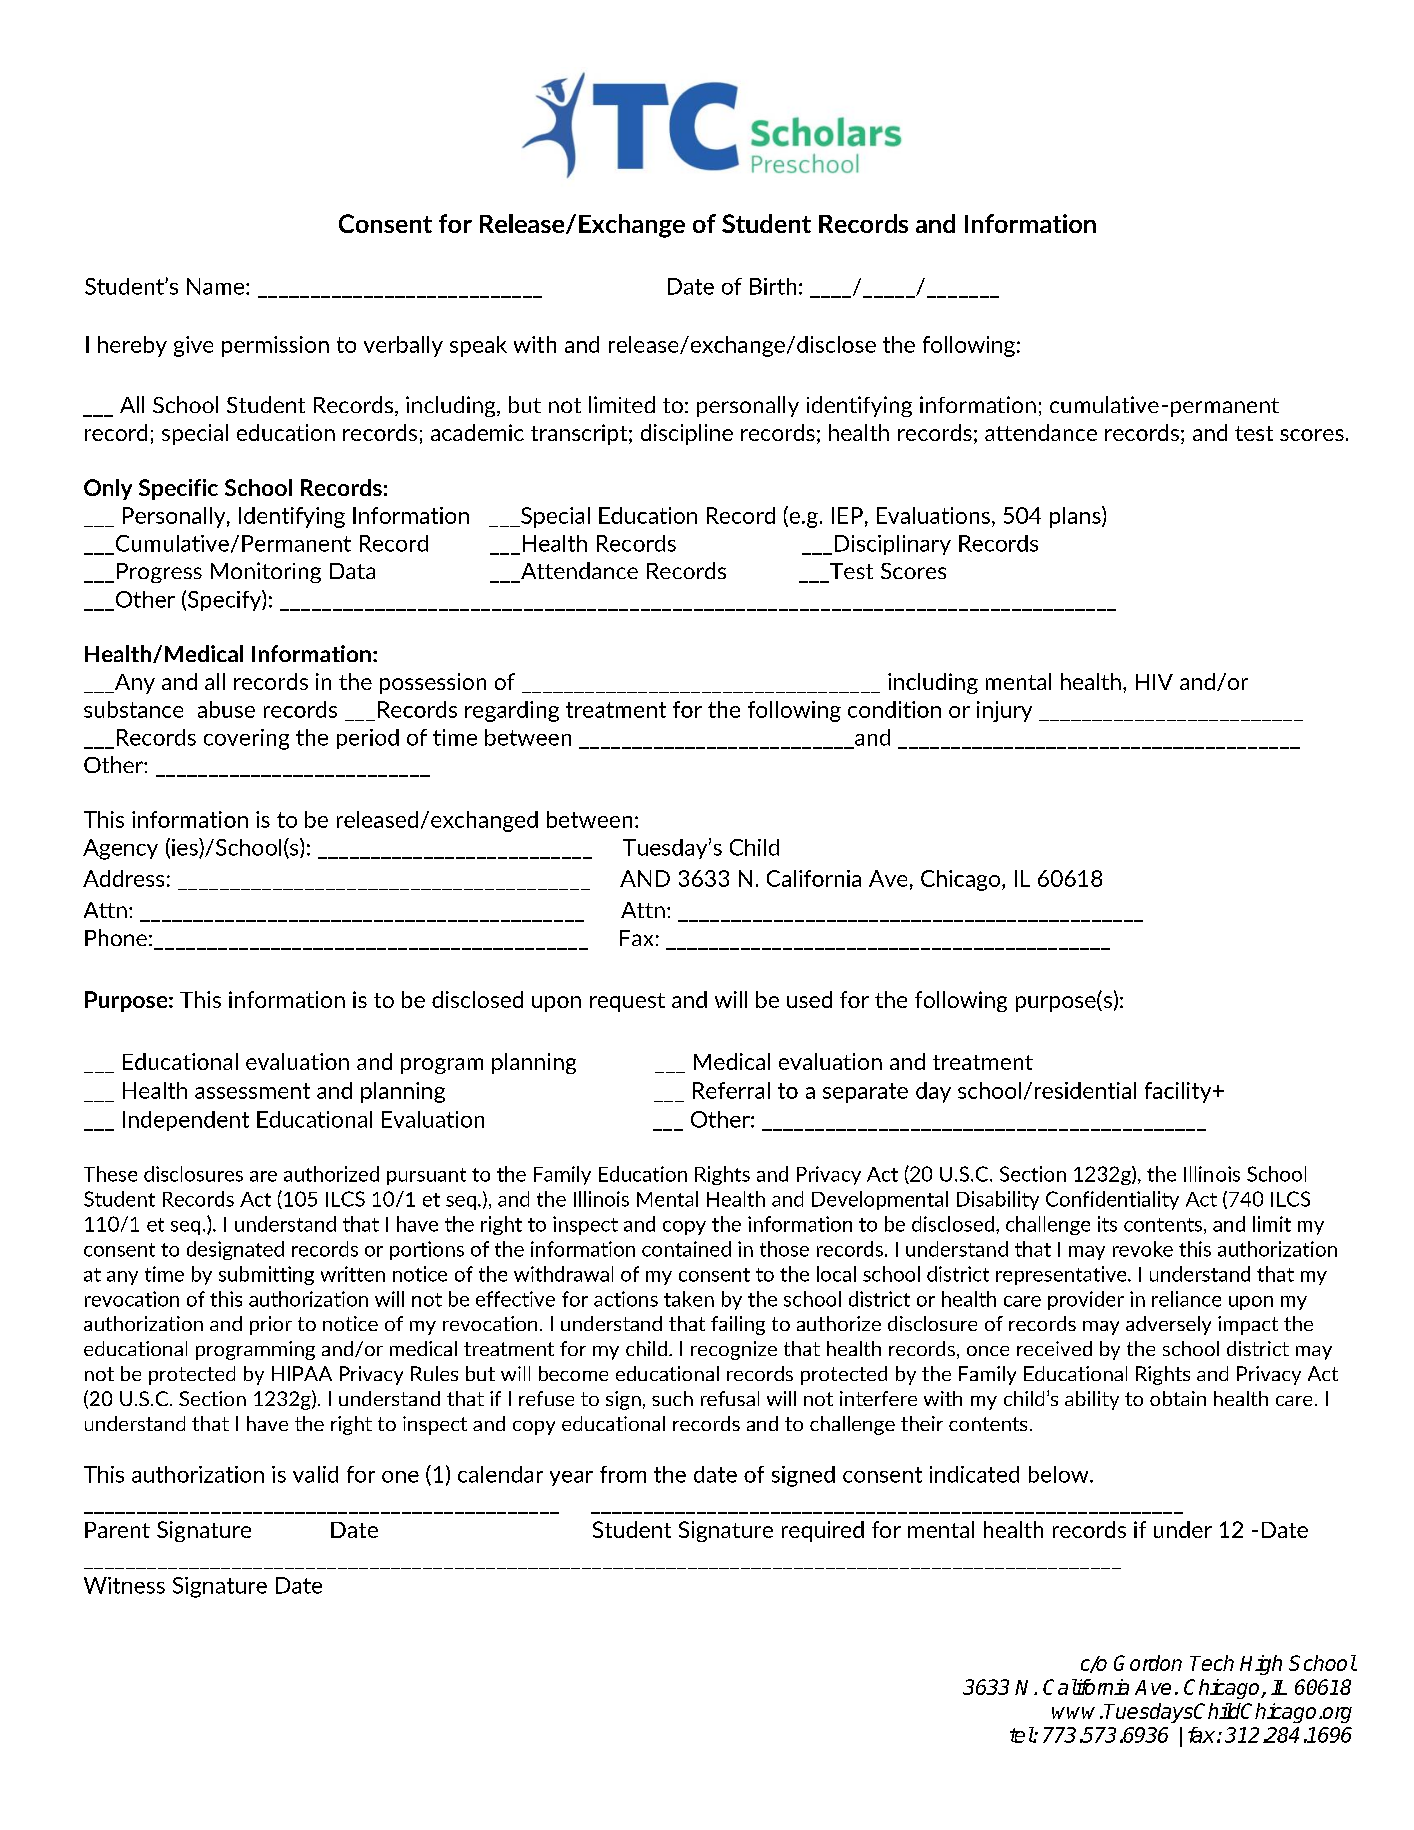 The image size is (1414, 1830). What do you see at coordinates (124, 1585) in the screenshot?
I see `Witness` at bounding box center [124, 1585].
